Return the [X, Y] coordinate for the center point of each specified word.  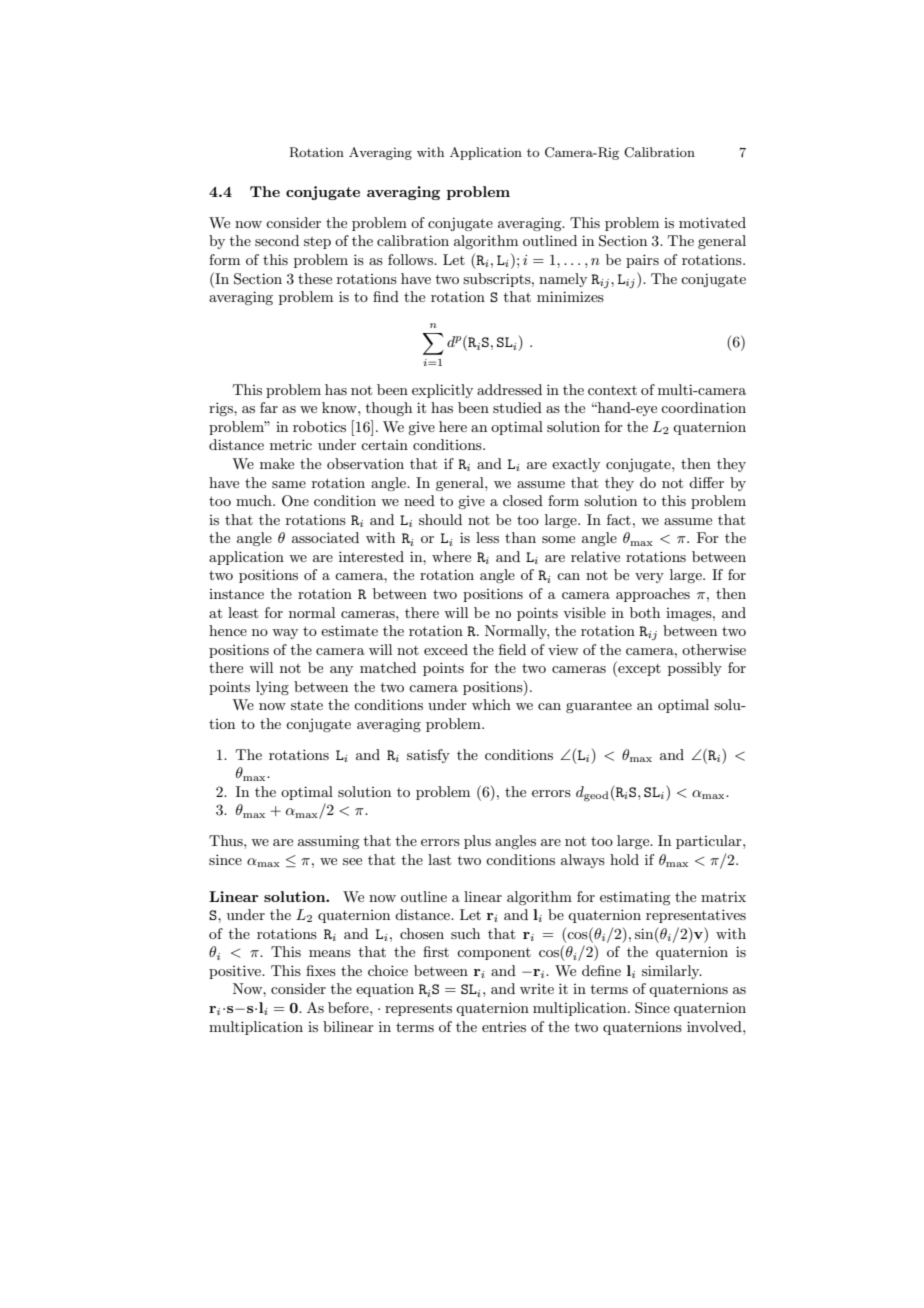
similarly [672, 972]
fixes [321, 970]
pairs [642, 261]
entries [504, 1027]
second [277, 240]
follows [411, 259]
